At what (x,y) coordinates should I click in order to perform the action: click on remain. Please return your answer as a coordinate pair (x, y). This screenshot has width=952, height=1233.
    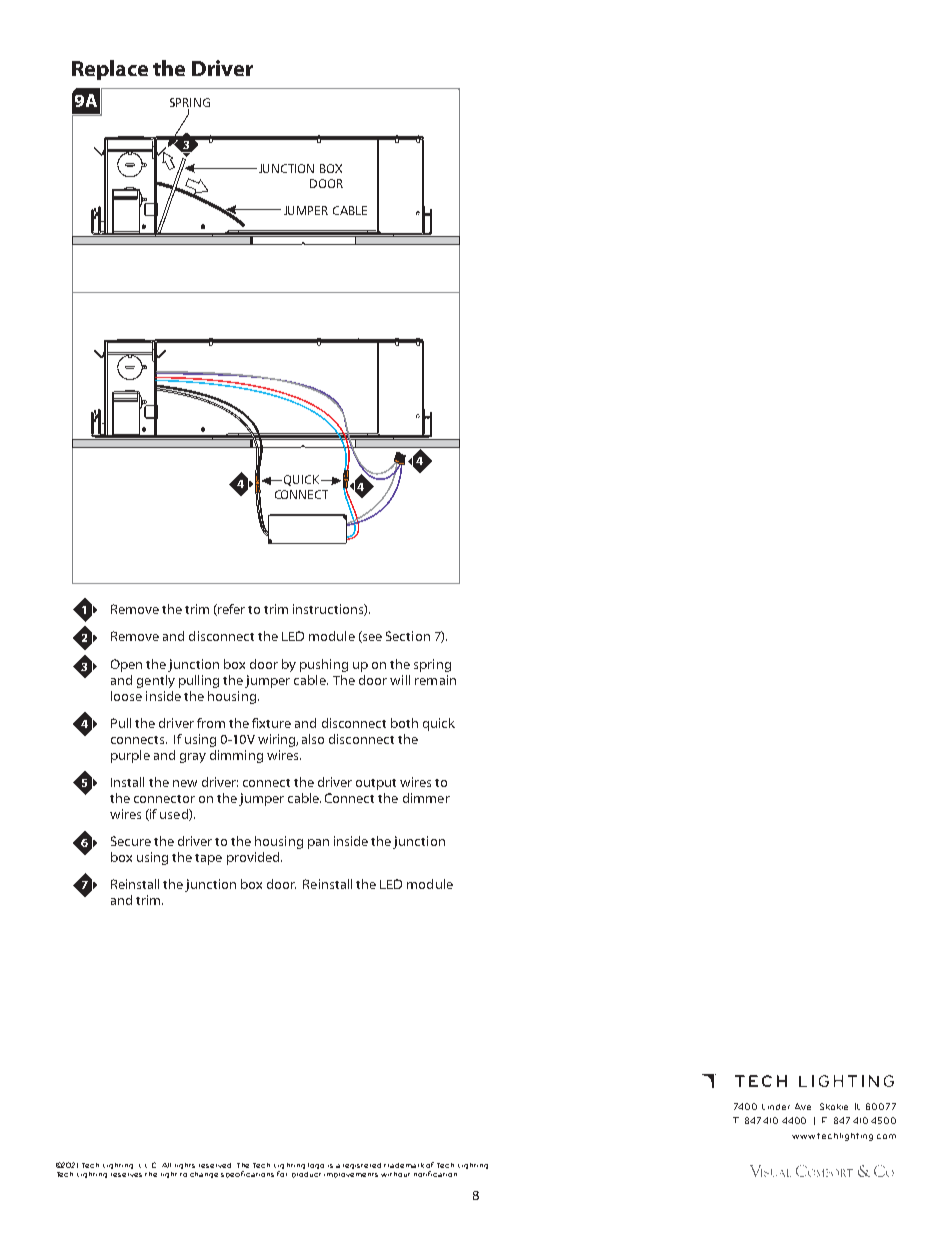
    Looking at the image, I should click on (435, 680).
